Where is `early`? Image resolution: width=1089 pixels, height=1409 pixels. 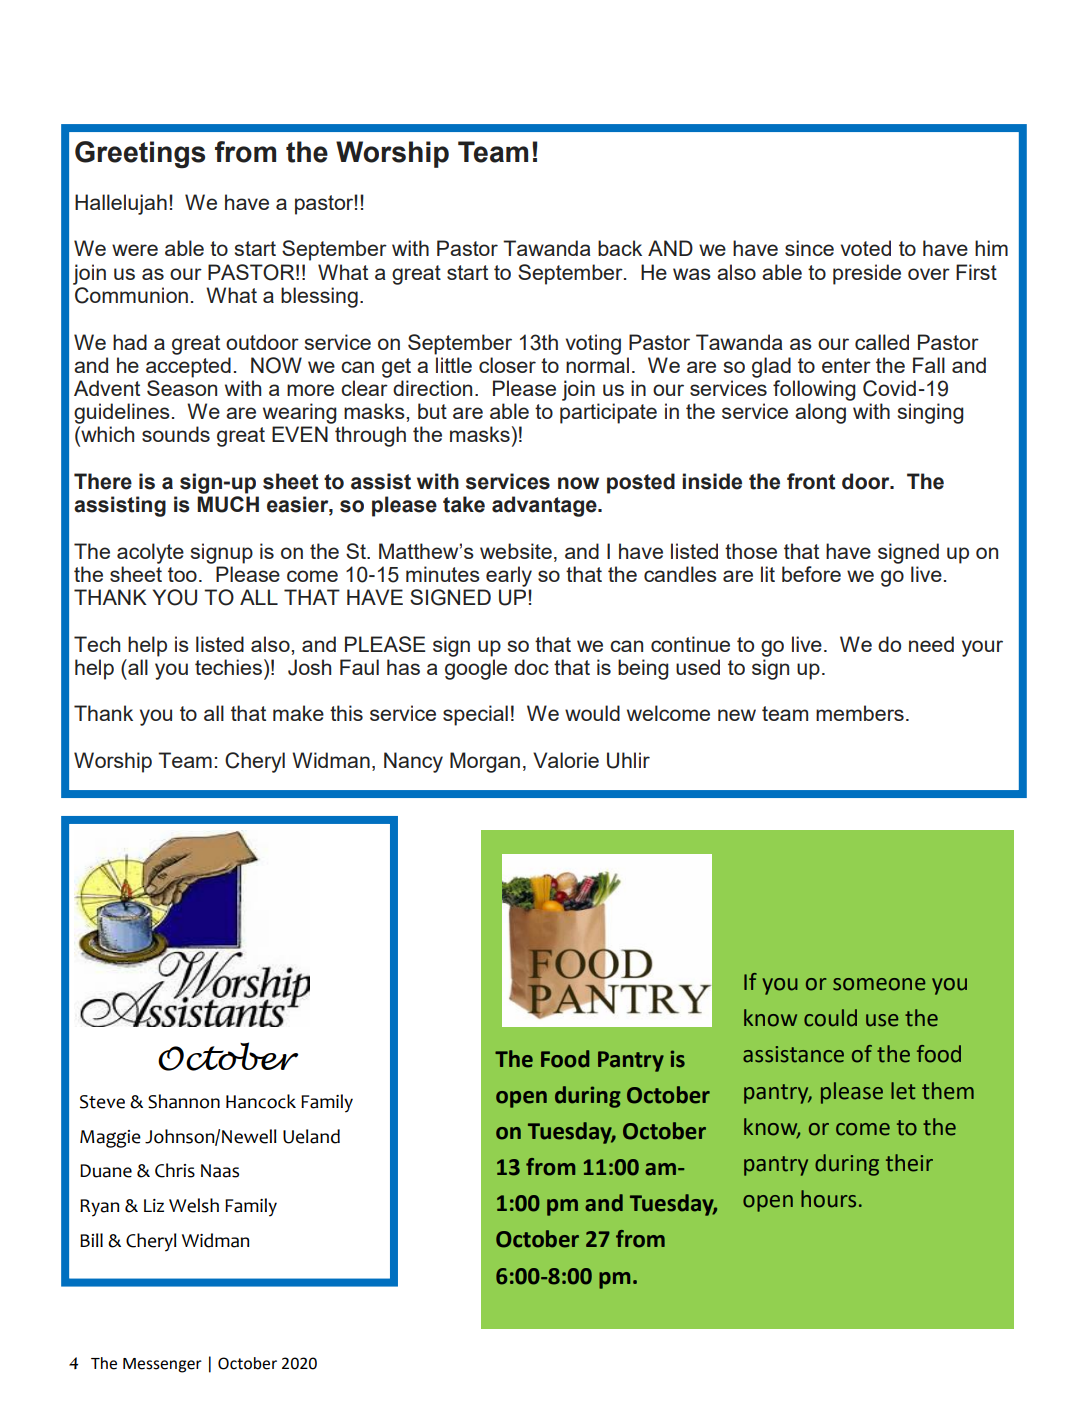
early is located at coordinates (509, 576).
